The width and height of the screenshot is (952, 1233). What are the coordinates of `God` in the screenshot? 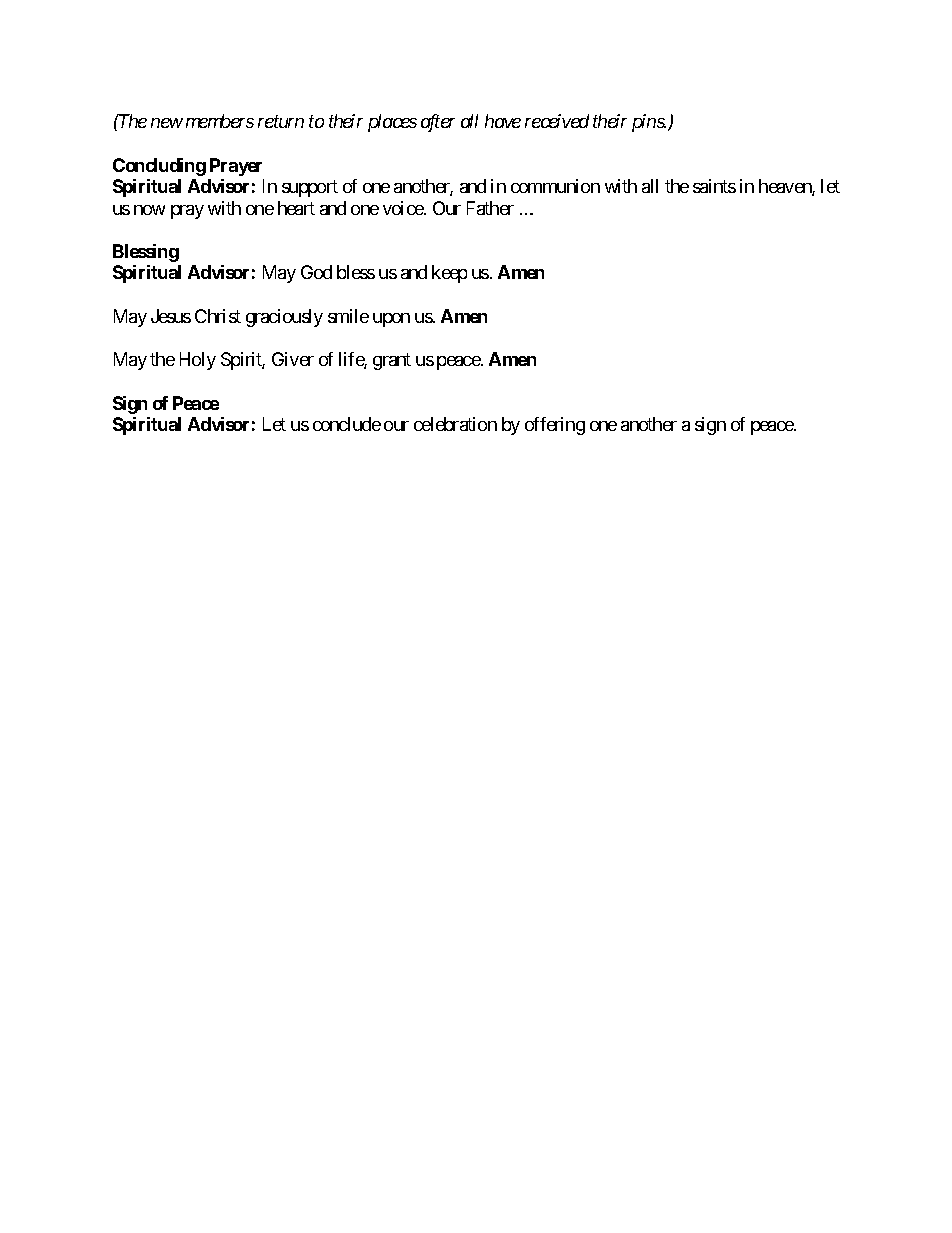 It's located at (316, 272).
